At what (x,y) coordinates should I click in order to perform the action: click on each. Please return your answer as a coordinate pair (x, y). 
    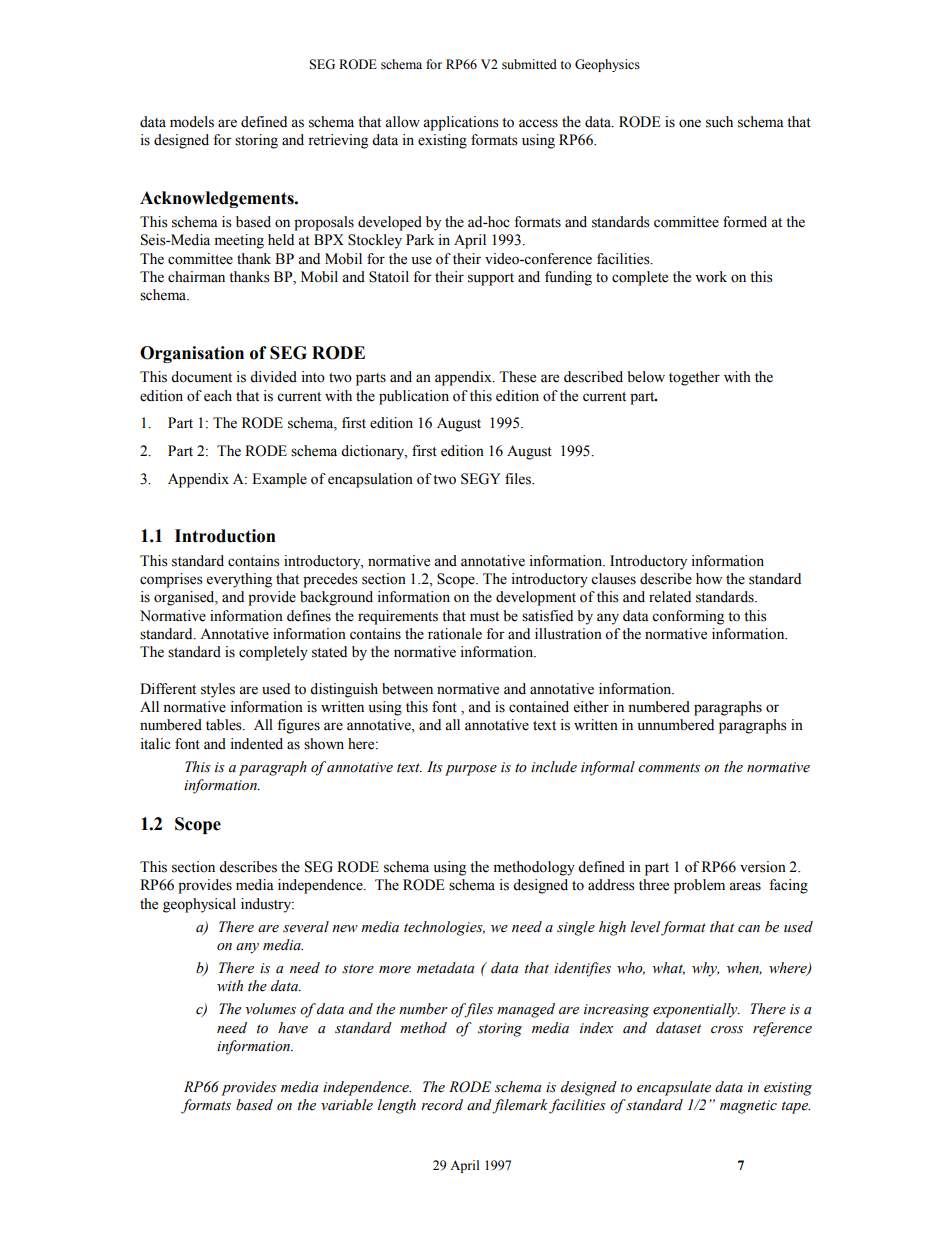
    Looking at the image, I should click on (218, 396).
